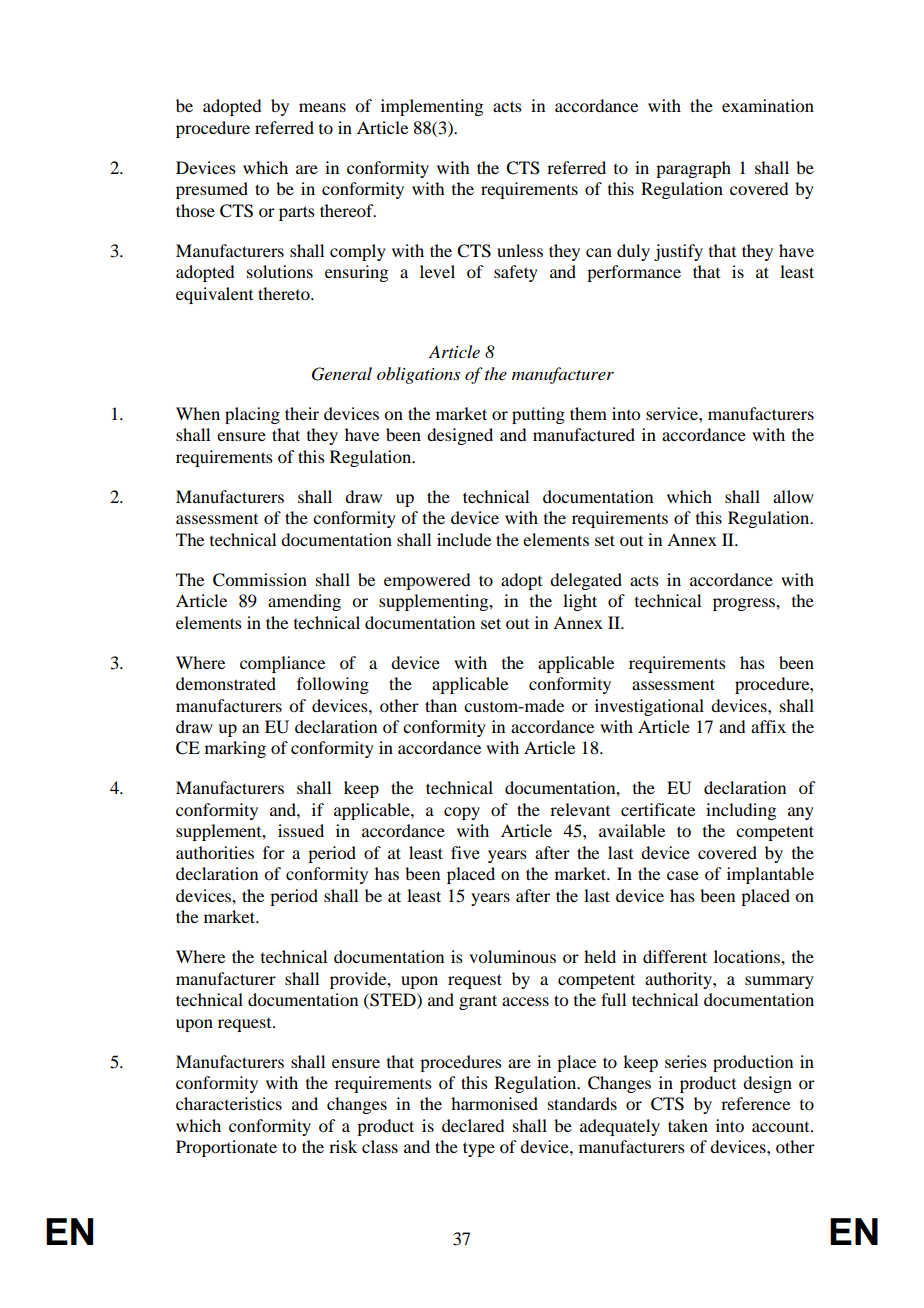 The width and height of the image is (924, 1308). I want to click on reference, so click(755, 1103).
